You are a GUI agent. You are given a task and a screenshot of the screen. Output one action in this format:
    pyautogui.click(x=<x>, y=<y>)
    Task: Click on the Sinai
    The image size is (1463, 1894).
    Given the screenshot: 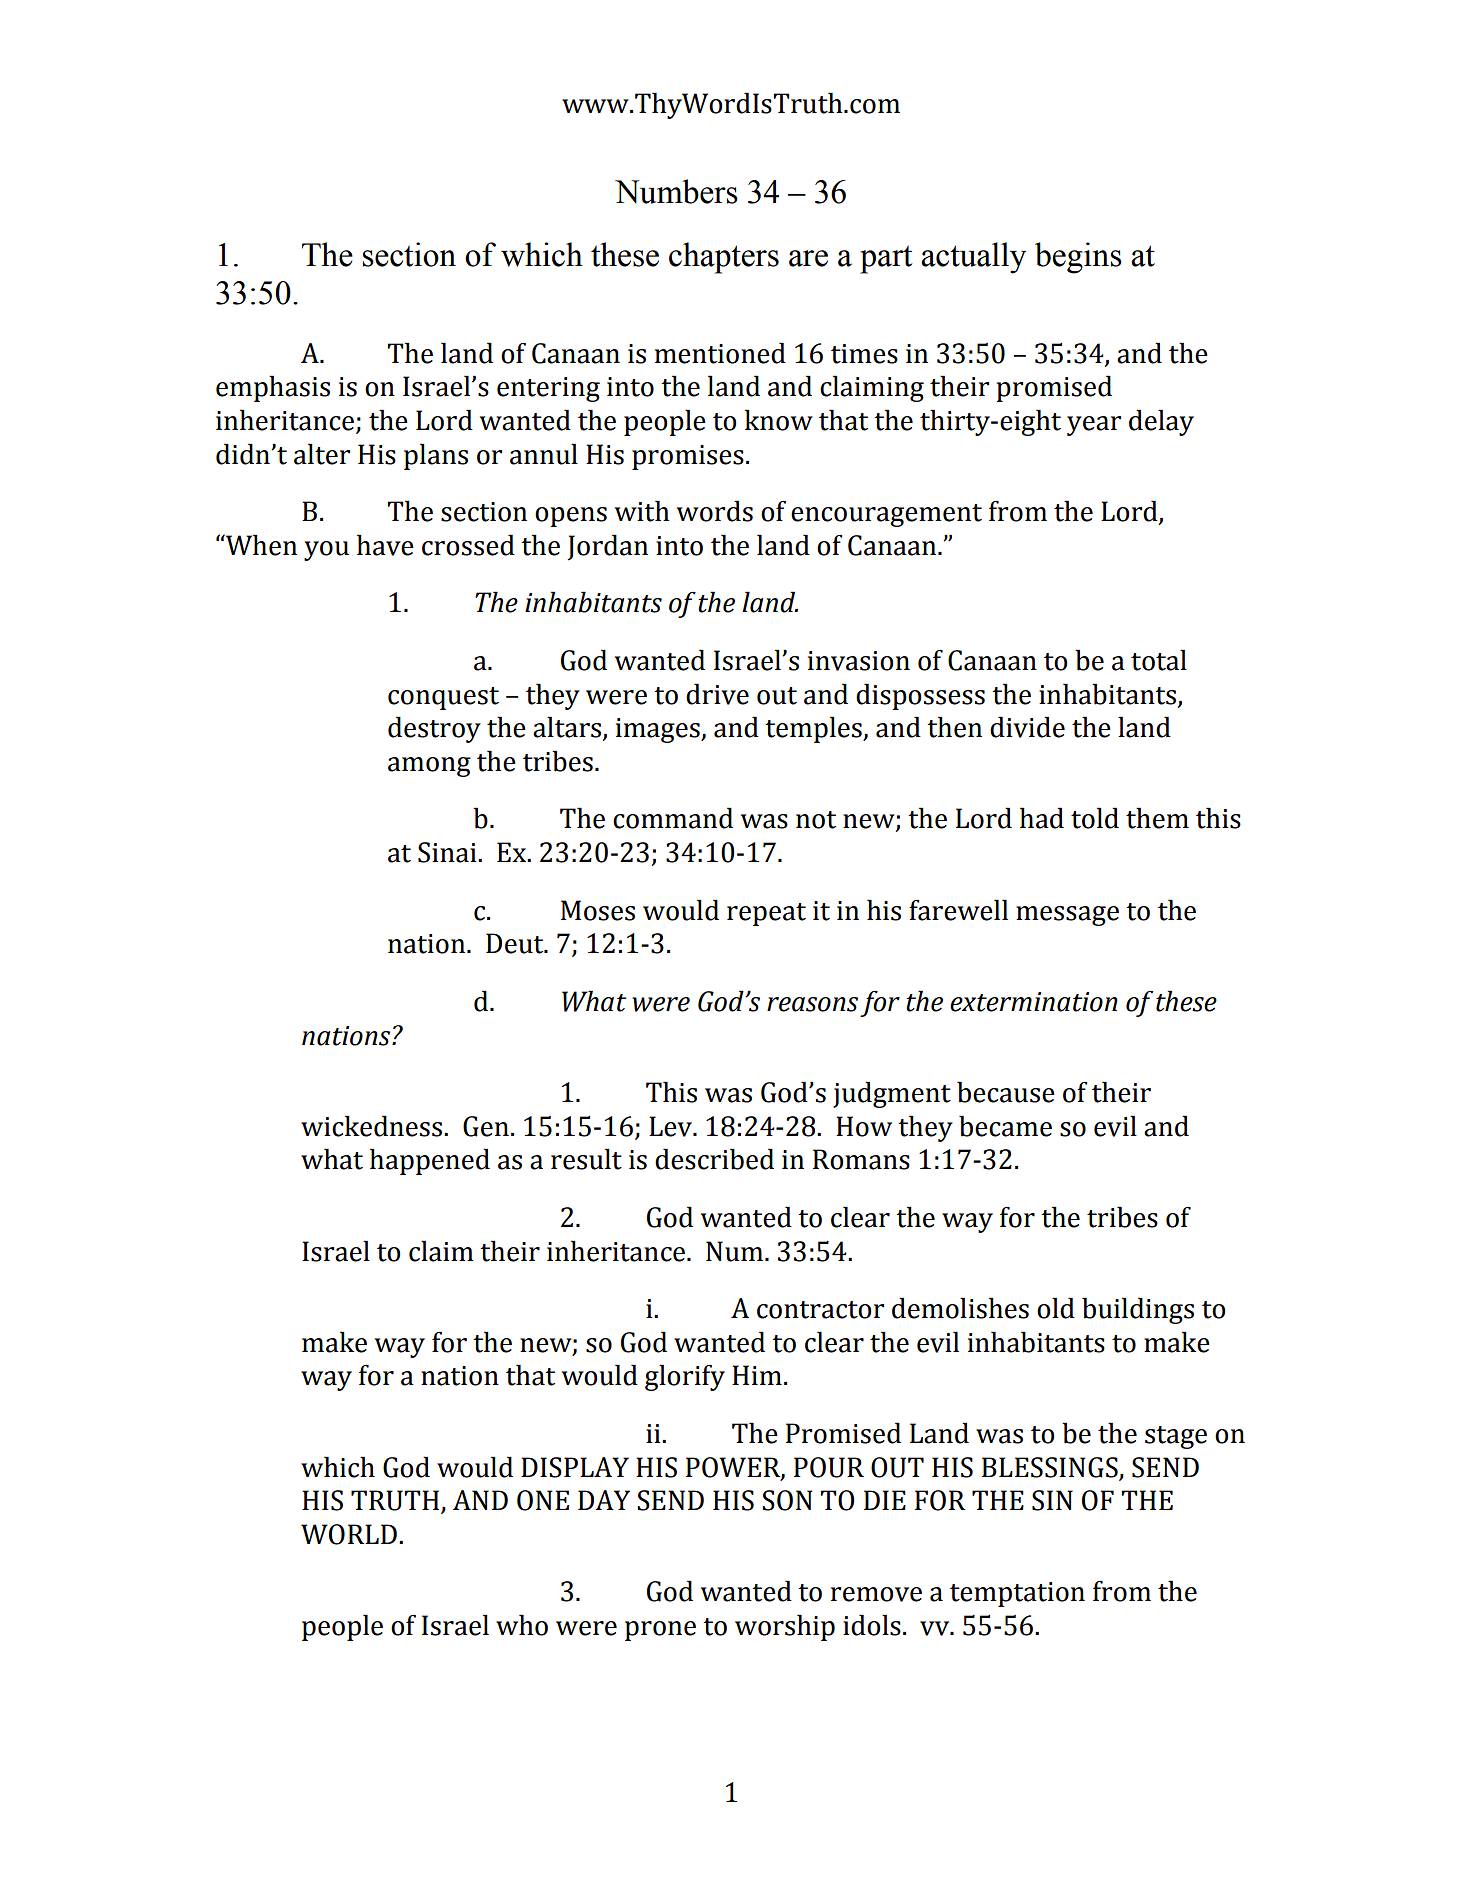 What is the action you would take?
    pyautogui.click(x=448, y=852)
